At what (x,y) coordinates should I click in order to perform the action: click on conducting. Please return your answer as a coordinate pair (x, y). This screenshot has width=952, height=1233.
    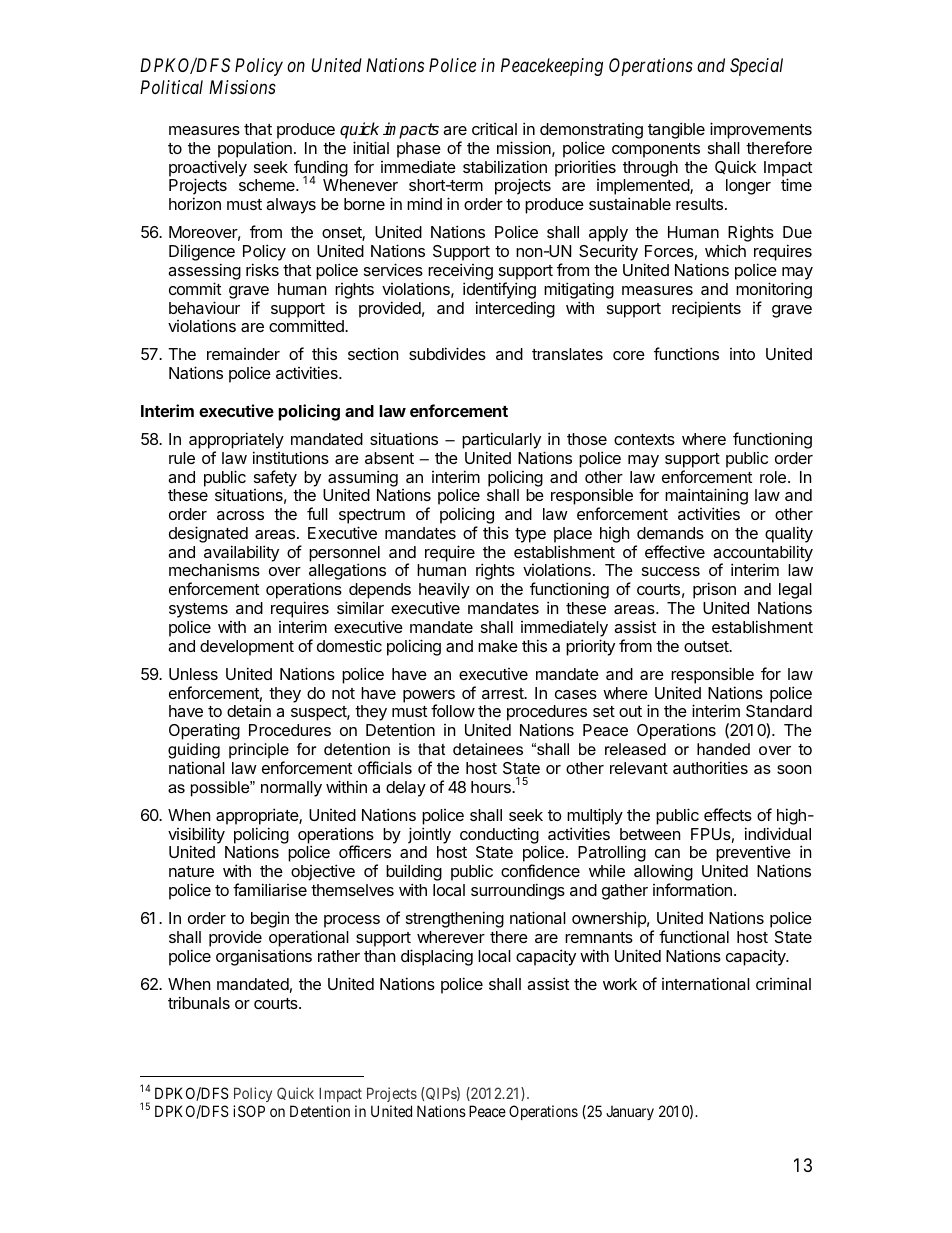
    Looking at the image, I should click on (499, 835).
